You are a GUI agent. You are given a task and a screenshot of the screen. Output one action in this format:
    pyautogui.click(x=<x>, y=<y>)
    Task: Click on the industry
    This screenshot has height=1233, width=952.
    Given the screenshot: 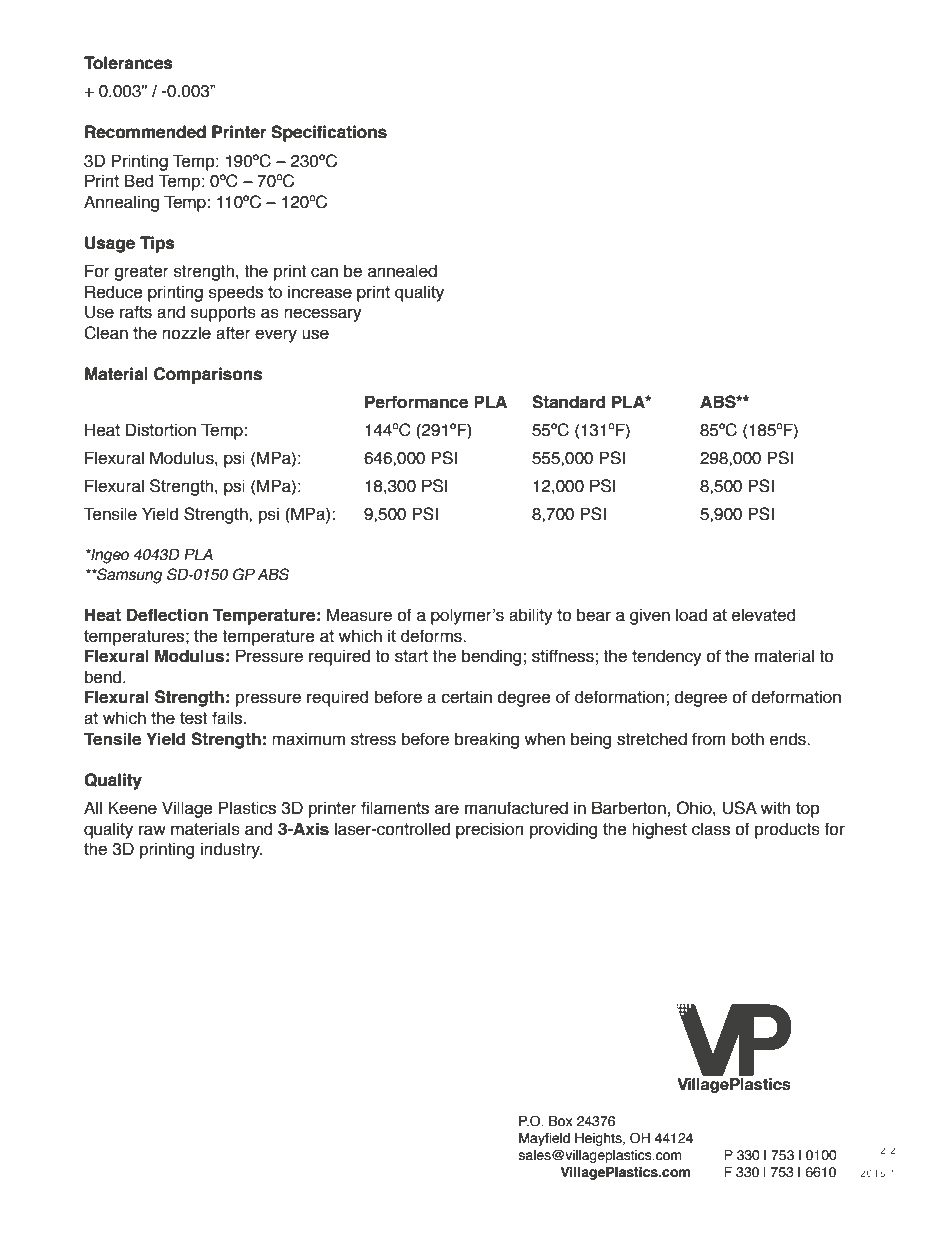 What is the action you would take?
    pyautogui.click(x=231, y=850)
